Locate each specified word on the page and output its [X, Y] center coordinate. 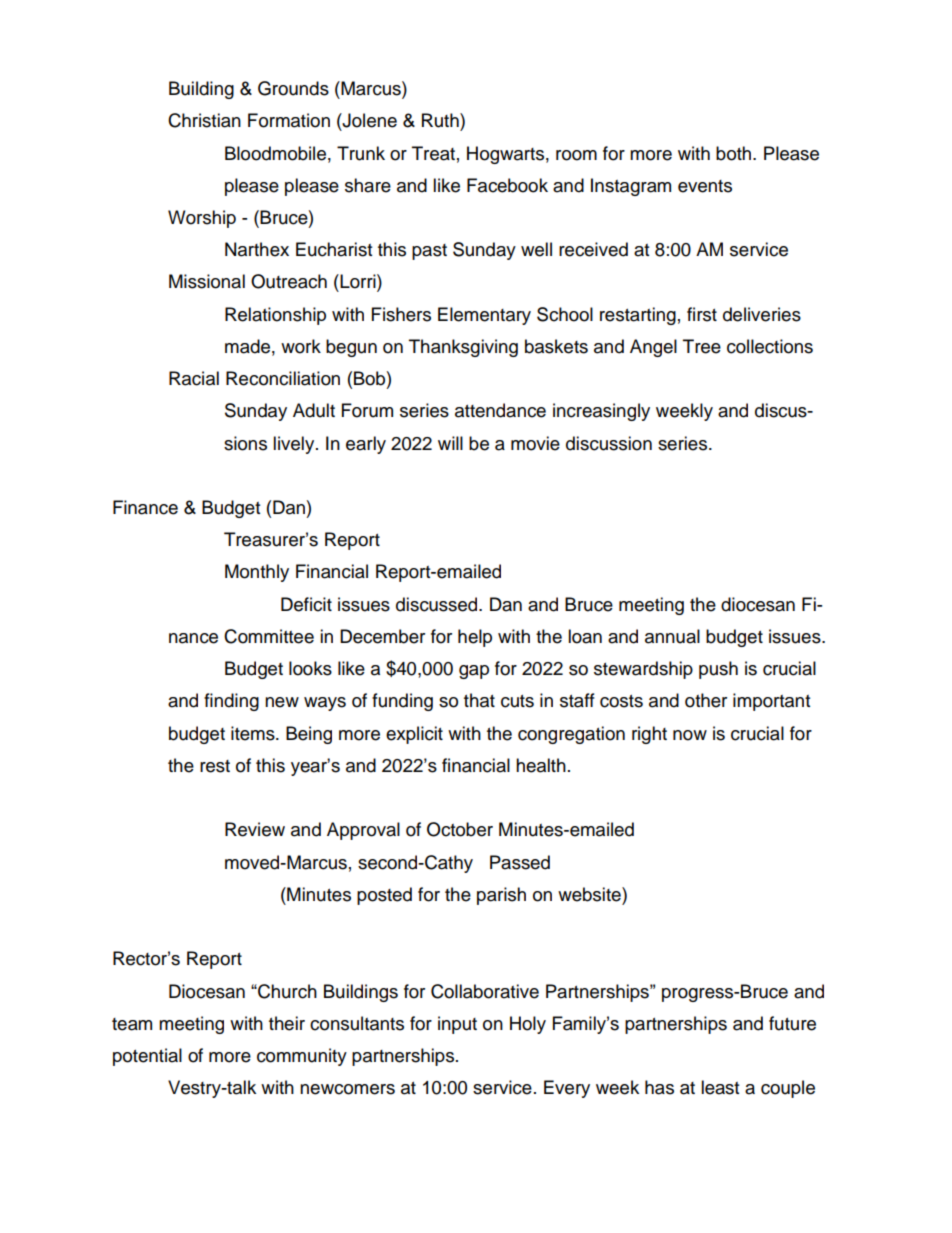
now [690, 735]
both [735, 153]
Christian [204, 120]
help [475, 638]
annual [672, 636]
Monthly [257, 573]
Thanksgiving [463, 348]
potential [147, 1057]
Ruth [441, 120]
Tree [702, 346]
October [460, 829]
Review [255, 829]
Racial [194, 378]
